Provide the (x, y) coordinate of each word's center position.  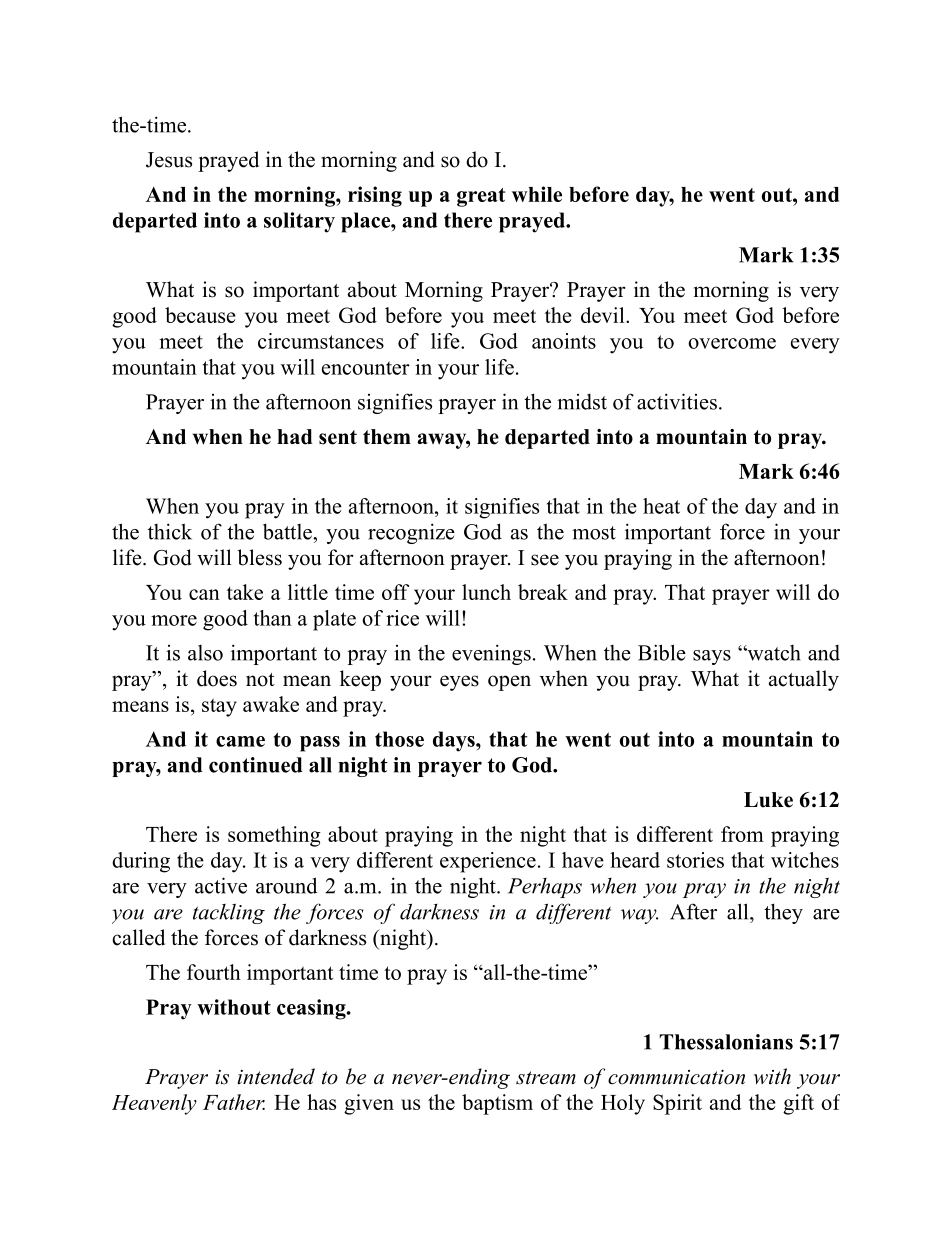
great (481, 197)
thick (170, 531)
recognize (411, 533)
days (455, 741)
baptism (497, 1104)
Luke (768, 800)
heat (661, 506)
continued (256, 765)
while (537, 194)
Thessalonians (726, 1042)
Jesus (169, 160)
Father (234, 1102)
